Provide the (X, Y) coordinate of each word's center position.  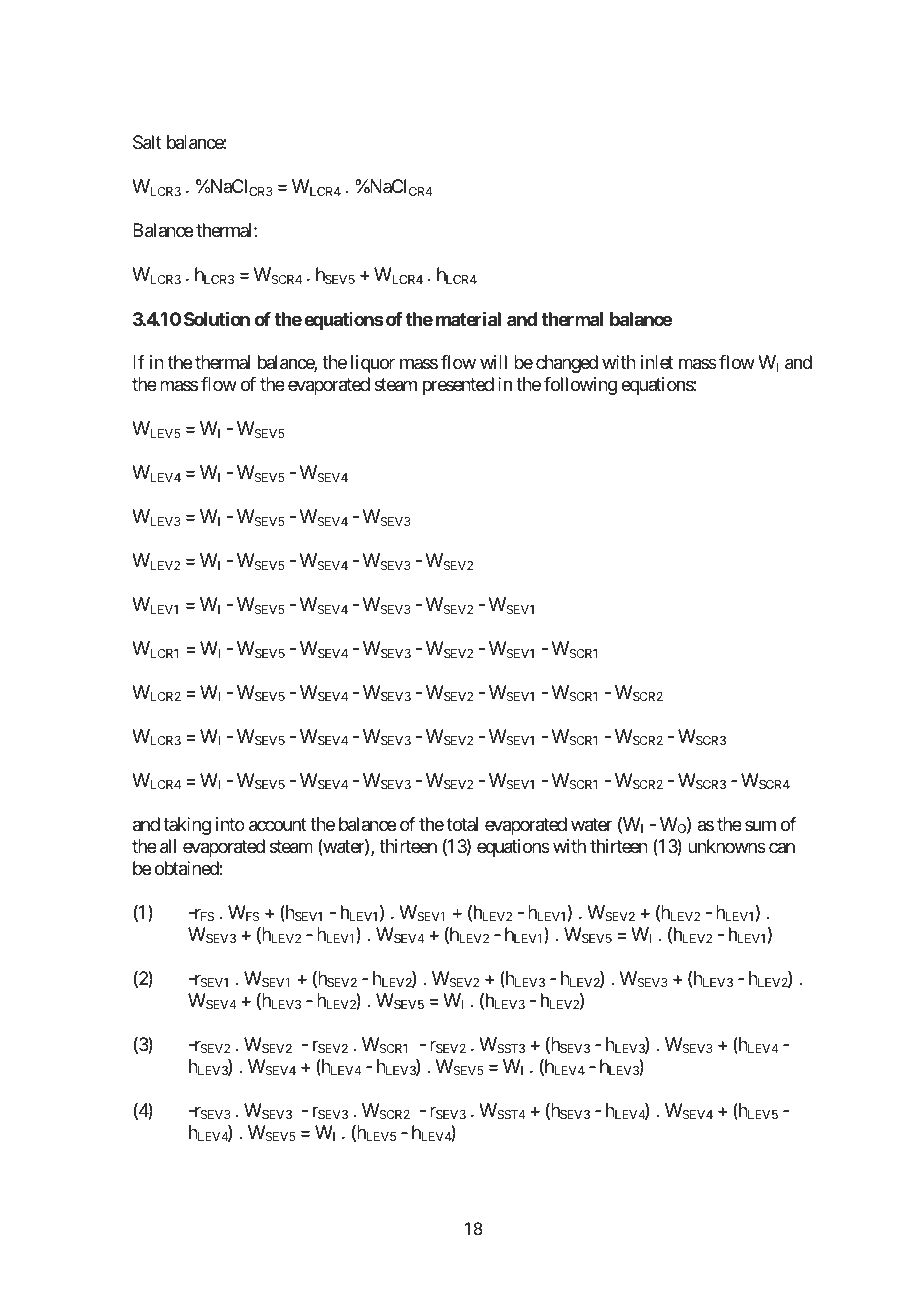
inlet (657, 362)
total (462, 824)
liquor (373, 364)
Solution (217, 319)
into (230, 824)
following (580, 386)
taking (187, 826)
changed (567, 364)
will (493, 362)
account (278, 825)
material (468, 319)
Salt (147, 142)
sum (760, 826)
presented (458, 386)
